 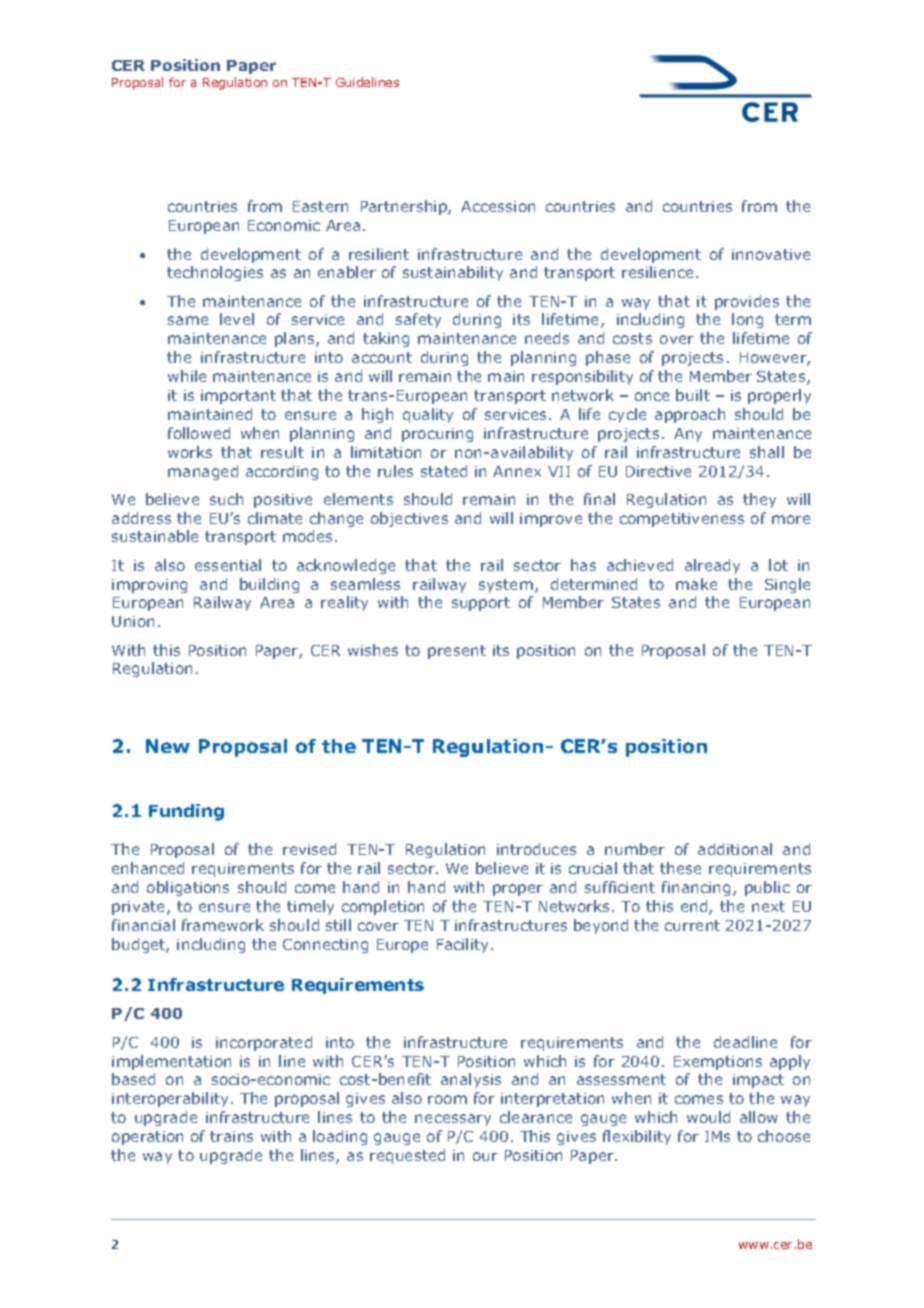 I want to click on innovative, so click(x=771, y=254).
